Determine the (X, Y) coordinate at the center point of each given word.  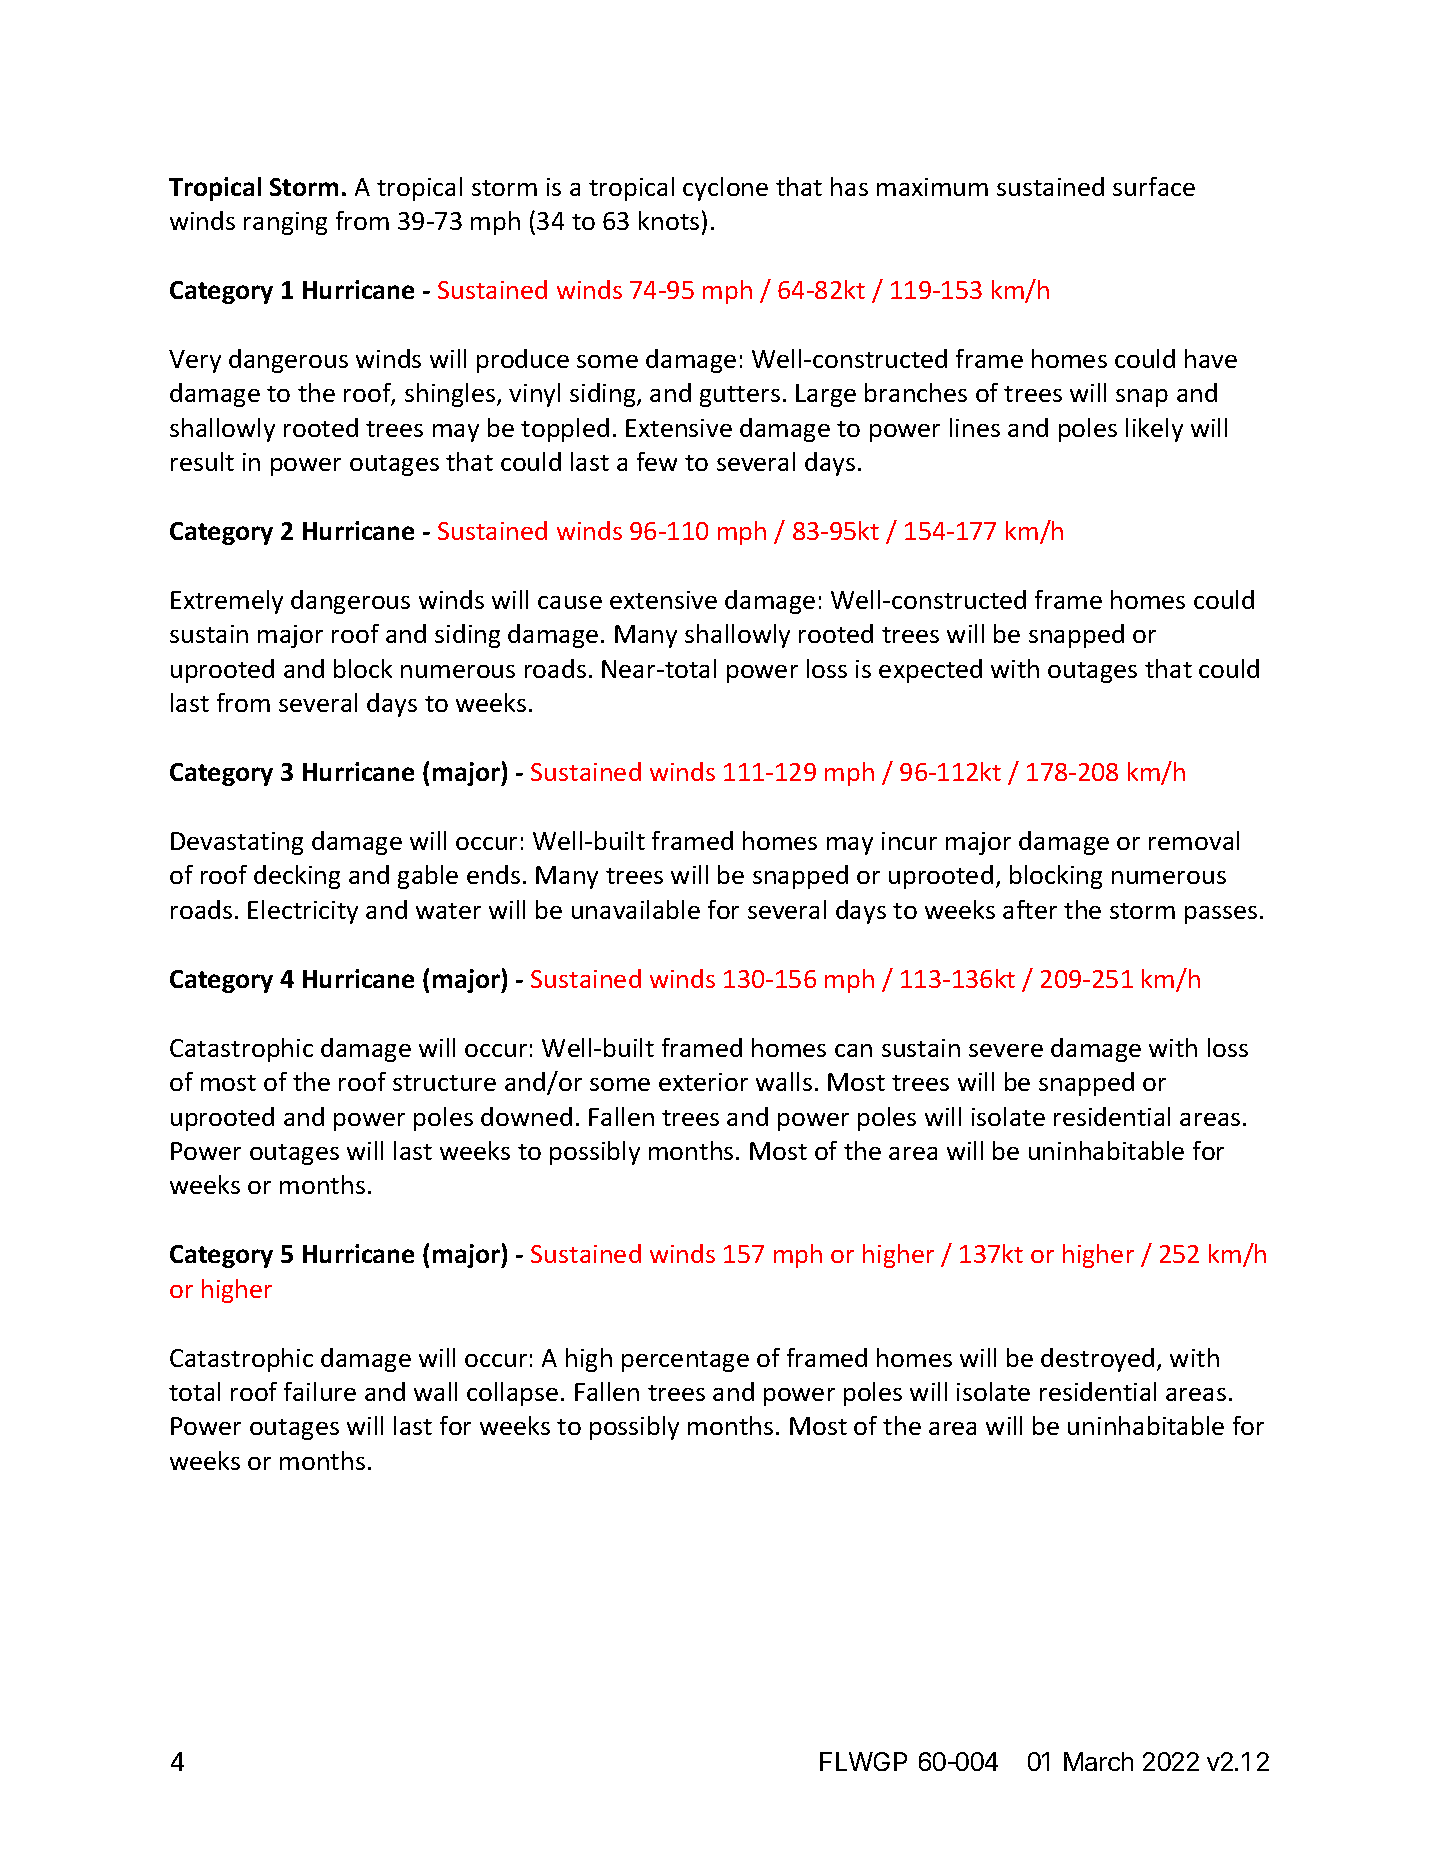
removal (1194, 840)
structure (444, 1083)
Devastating (237, 843)
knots (669, 220)
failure (320, 1391)
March (1098, 1761)
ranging (285, 223)
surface (1154, 186)
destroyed (1097, 1360)
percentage (685, 1361)
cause (570, 602)
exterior (703, 1082)
